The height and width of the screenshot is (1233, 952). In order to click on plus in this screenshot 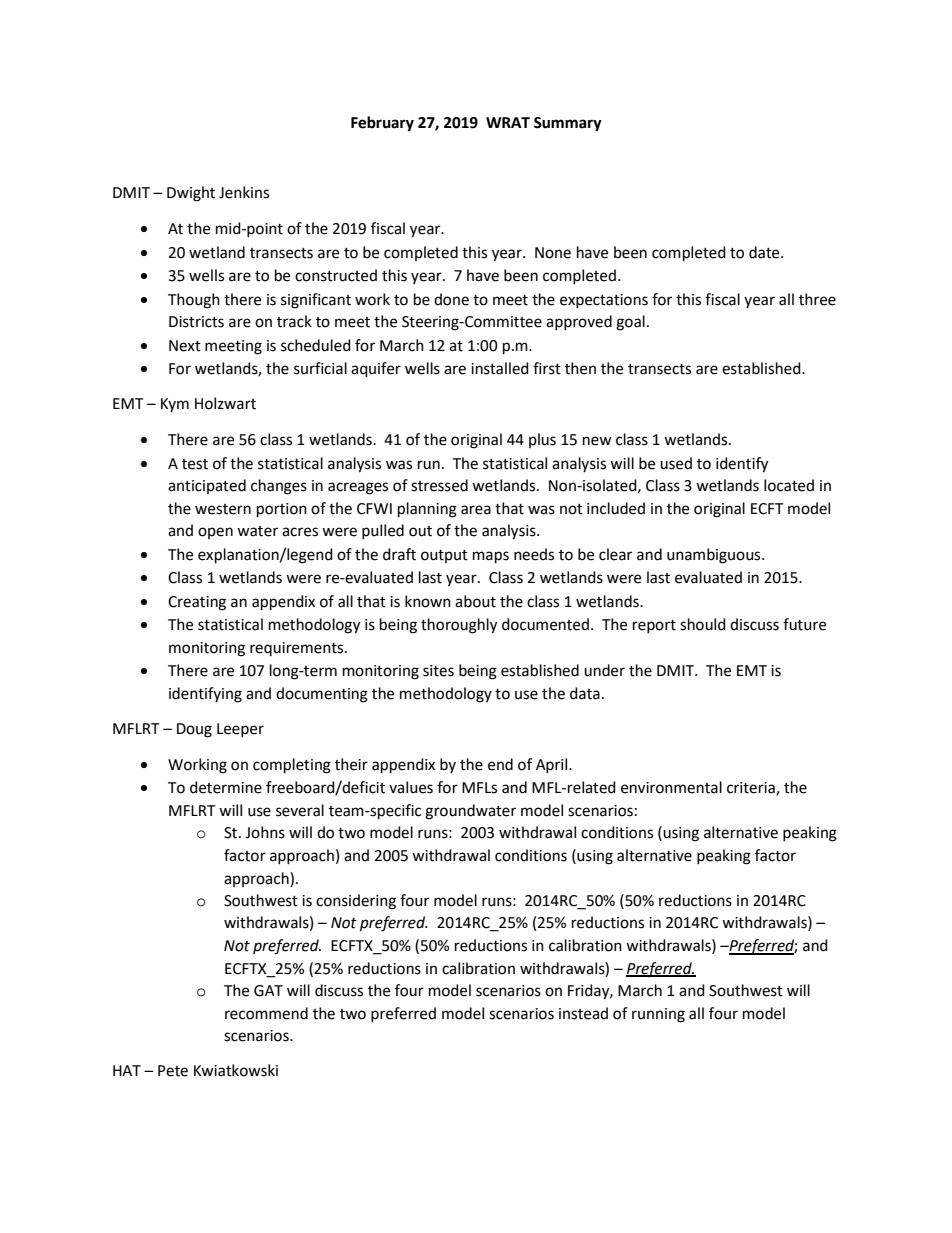, I will do `click(542, 440)`.
